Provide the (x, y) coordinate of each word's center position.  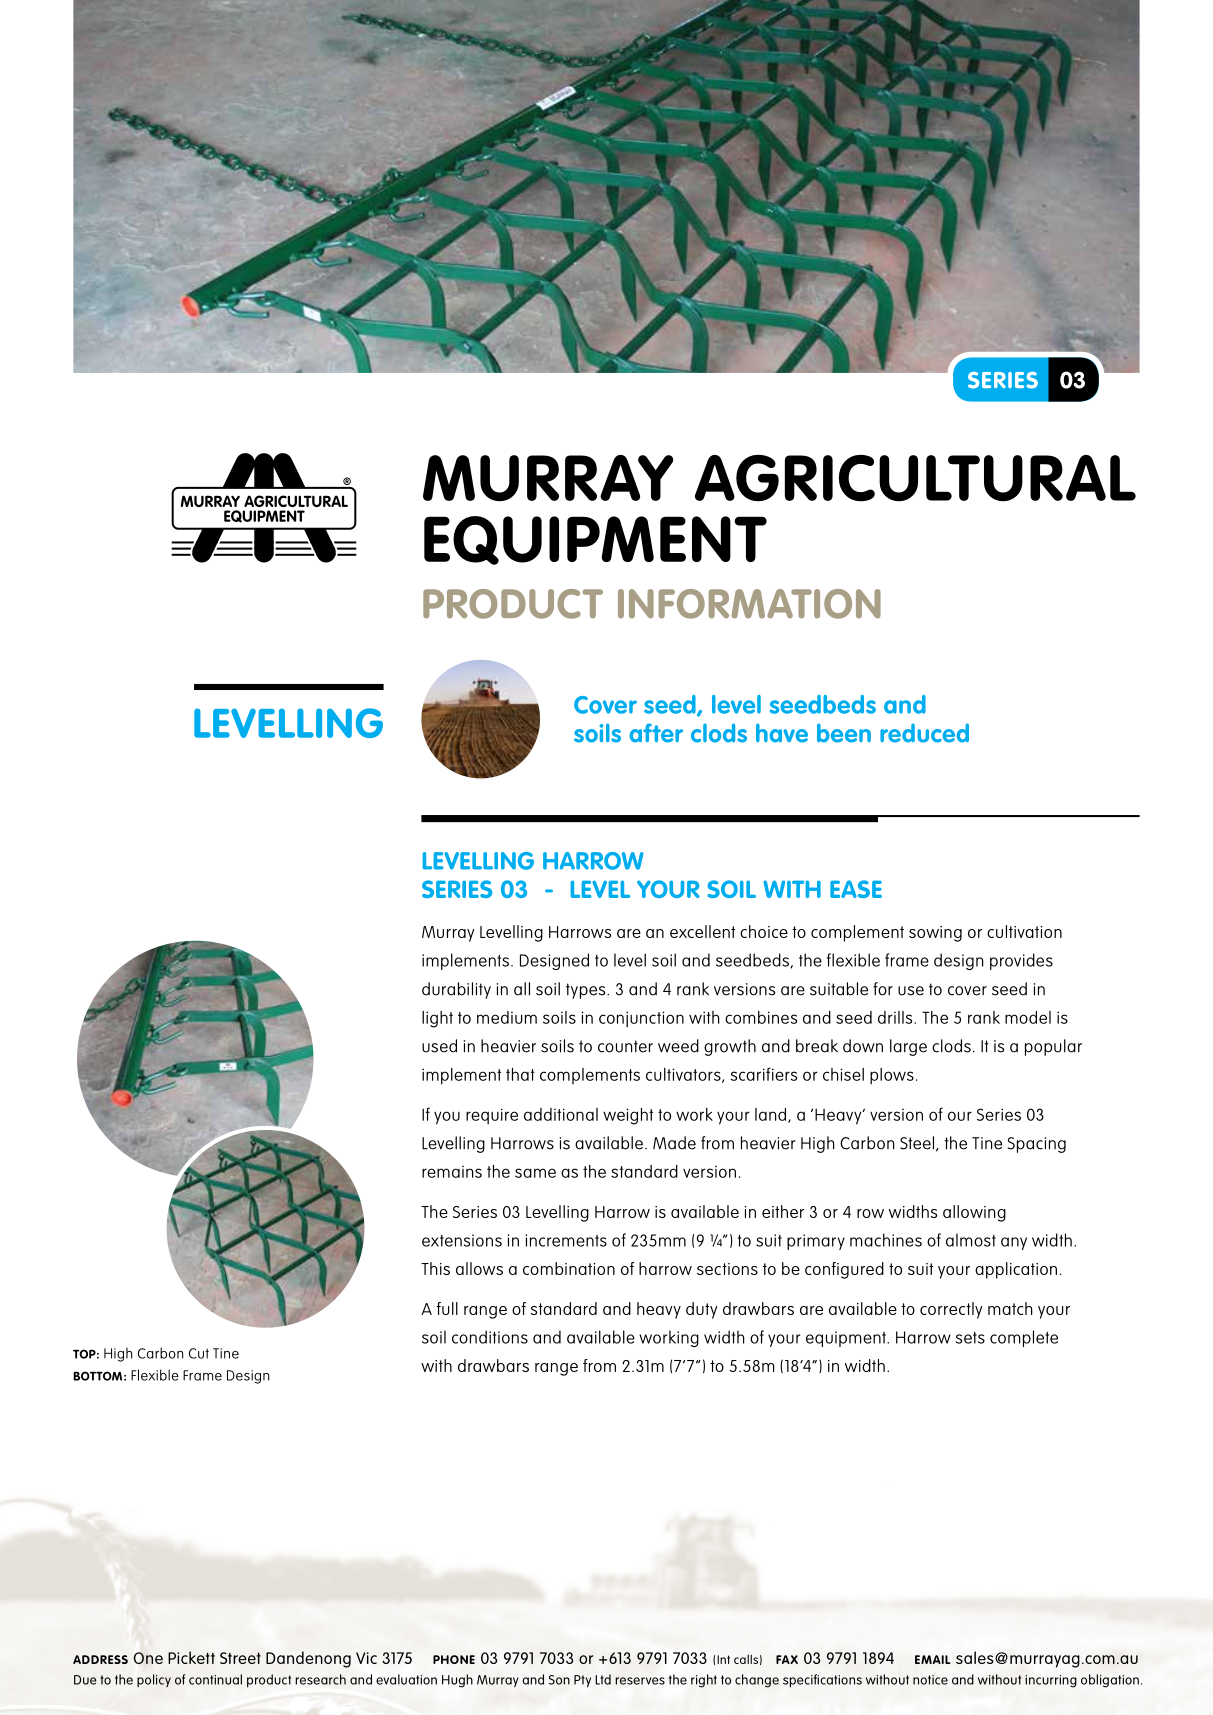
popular (1053, 1047)
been (844, 733)
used (439, 1046)
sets (970, 1338)
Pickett (191, 1657)
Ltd (603, 1679)
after (656, 733)
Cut (199, 1353)
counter (625, 1046)
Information (749, 604)
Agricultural (915, 478)
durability (456, 990)
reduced (924, 733)
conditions (490, 1337)
